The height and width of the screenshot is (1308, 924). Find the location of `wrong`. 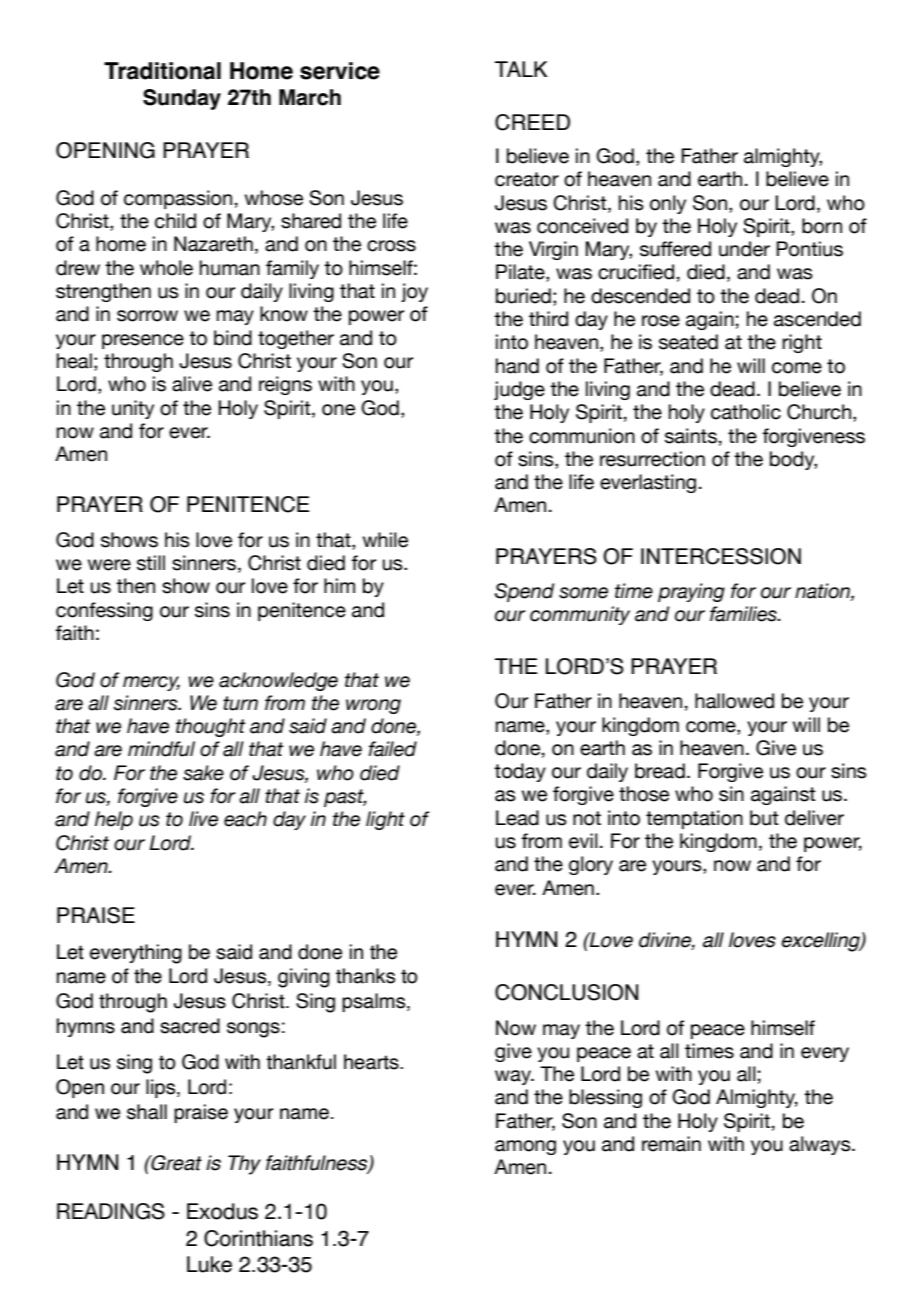

wrong is located at coordinates (373, 706).
